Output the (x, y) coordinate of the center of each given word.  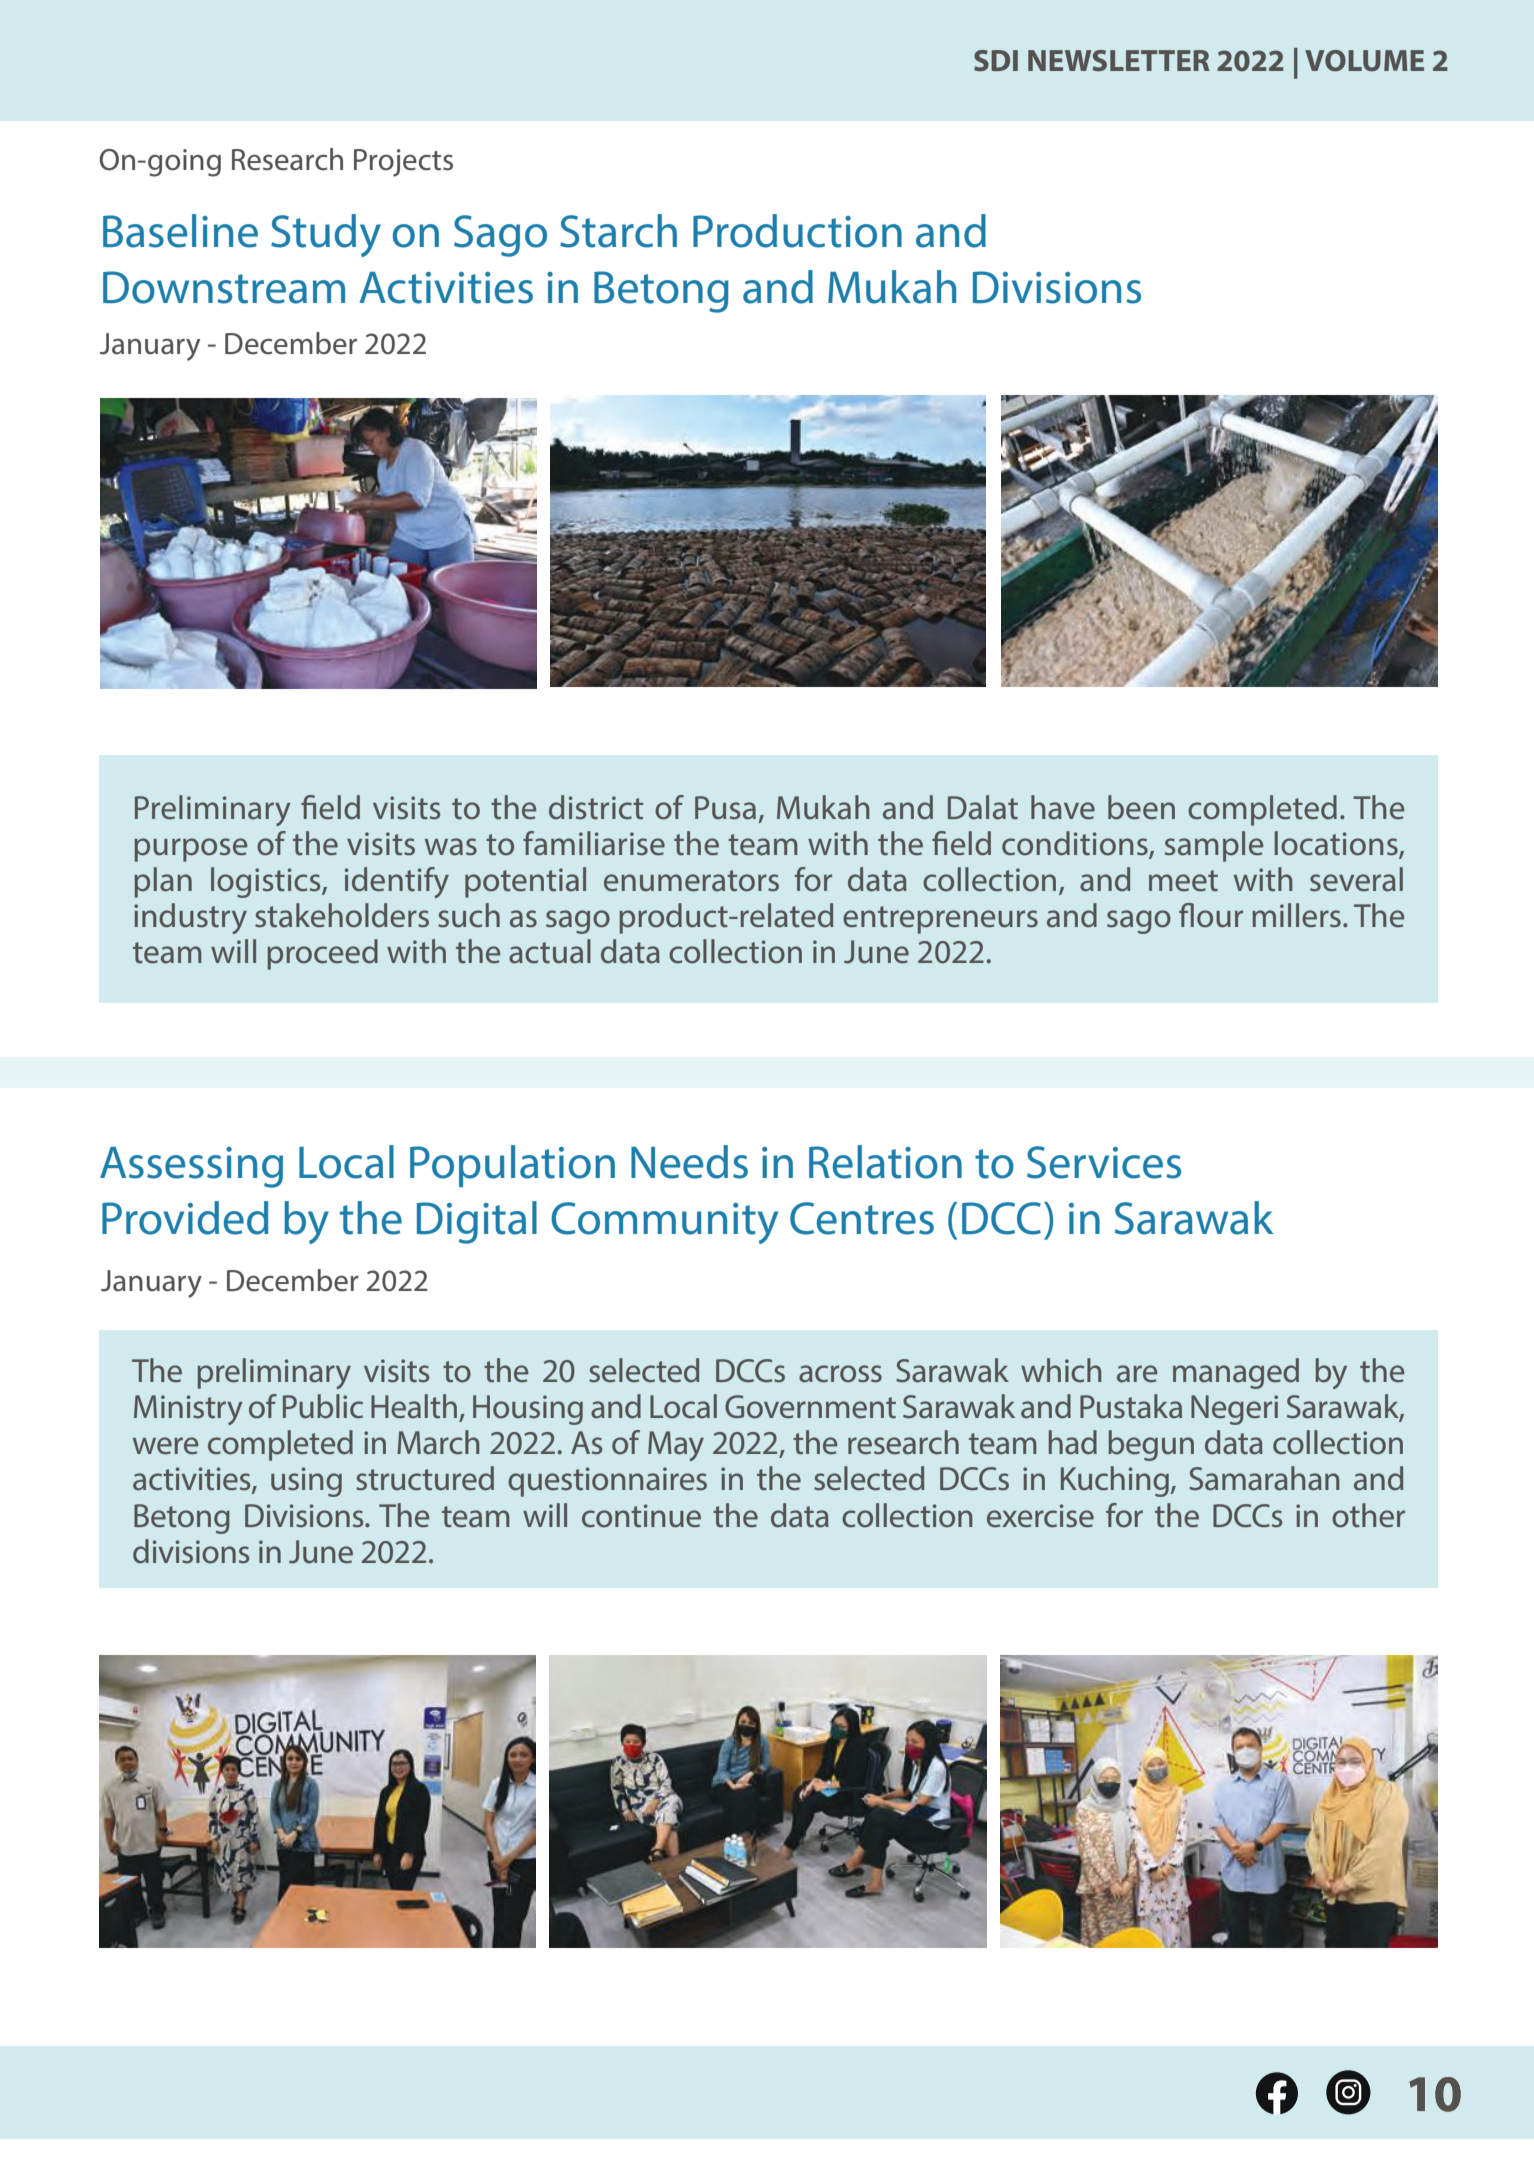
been (1141, 807)
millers (1296, 915)
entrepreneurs (940, 920)
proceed (322, 954)
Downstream (224, 287)
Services (1104, 1162)
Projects (403, 163)
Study (326, 235)
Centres (862, 1218)
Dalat (983, 807)
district (596, 807)
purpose (190, 850)
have (1063, 807)
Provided (185, 1218)
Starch (618, 231)
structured (425, 1478)
